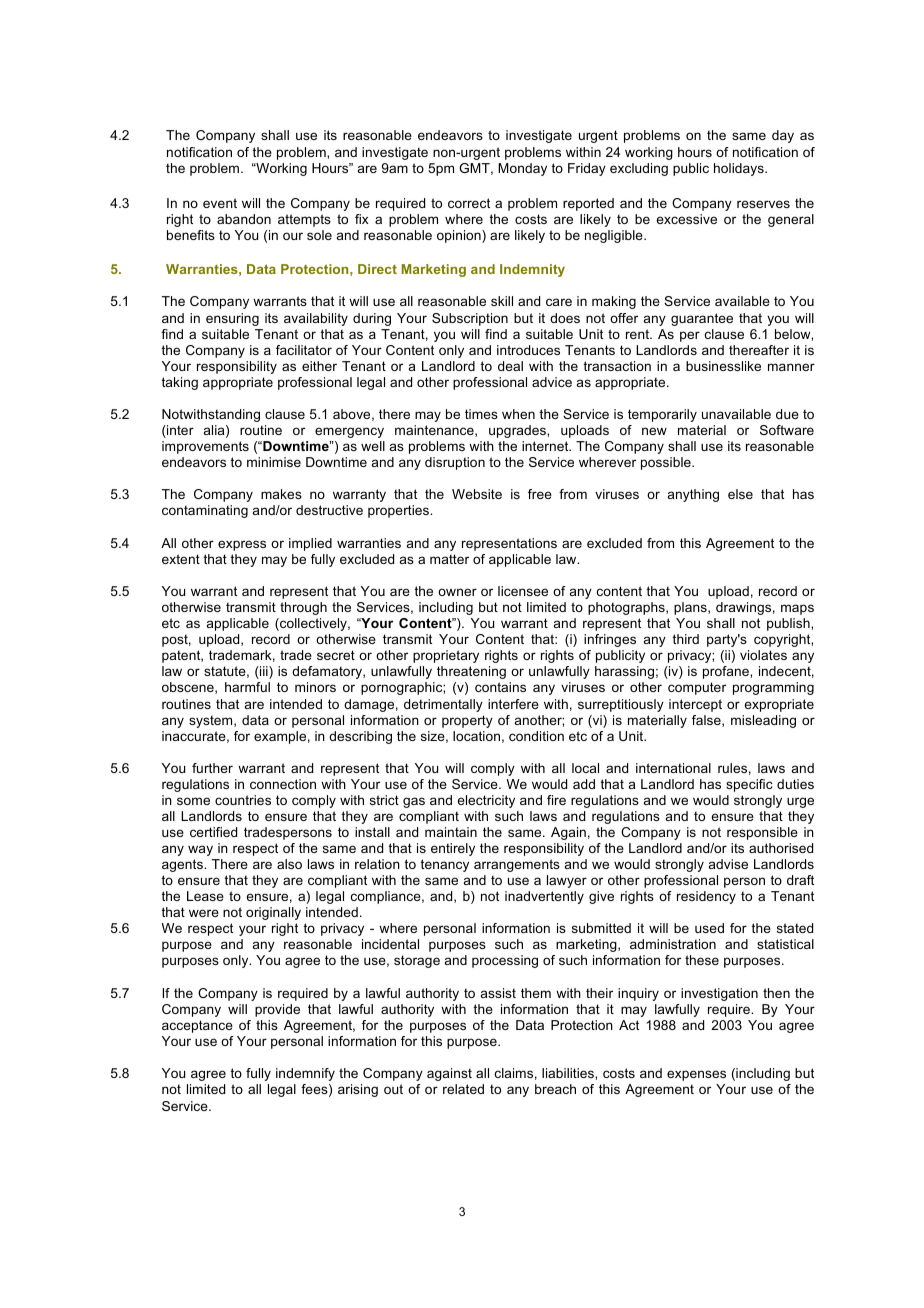 This page has height=1308, width=924. I want to click on reserves, so click(763, 204).
